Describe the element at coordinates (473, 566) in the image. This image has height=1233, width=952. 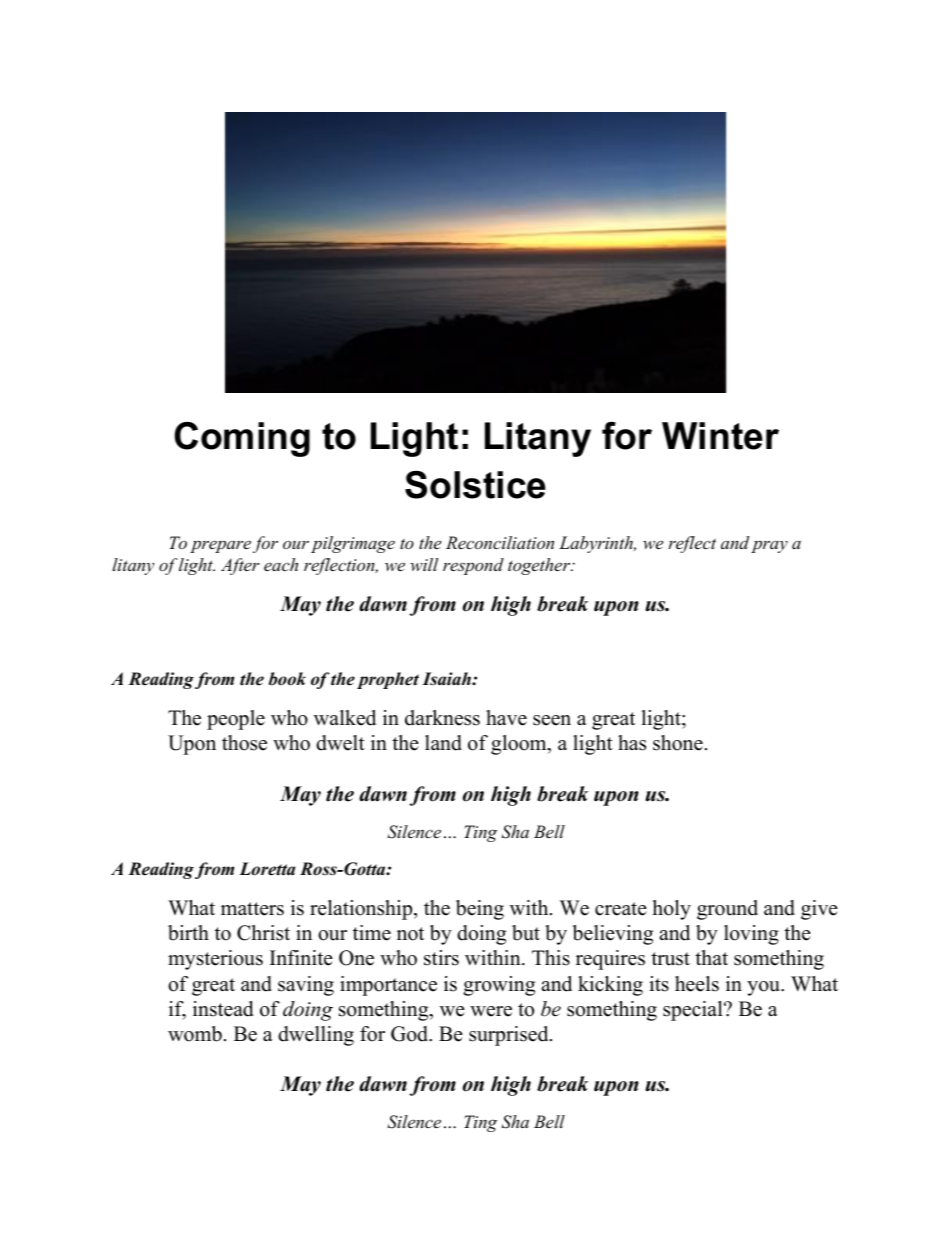
I see `respond` at that location.
